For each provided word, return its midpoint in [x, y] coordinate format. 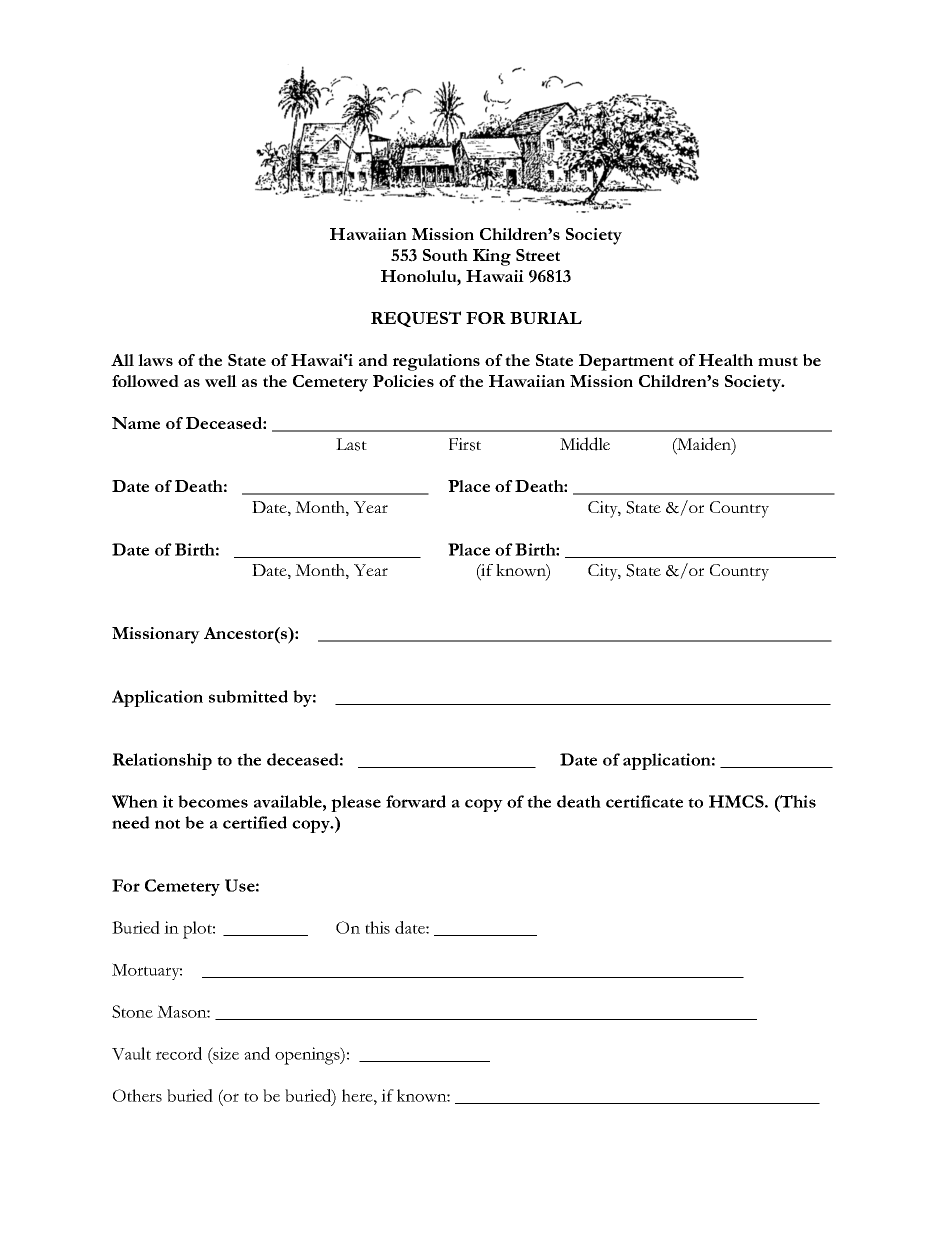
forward [416, 801]
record [179, 1053]
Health [726, 360]
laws [155, 360]
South [445, 255]
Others [137, 1095]
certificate [644, 801]
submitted [248, 696]
